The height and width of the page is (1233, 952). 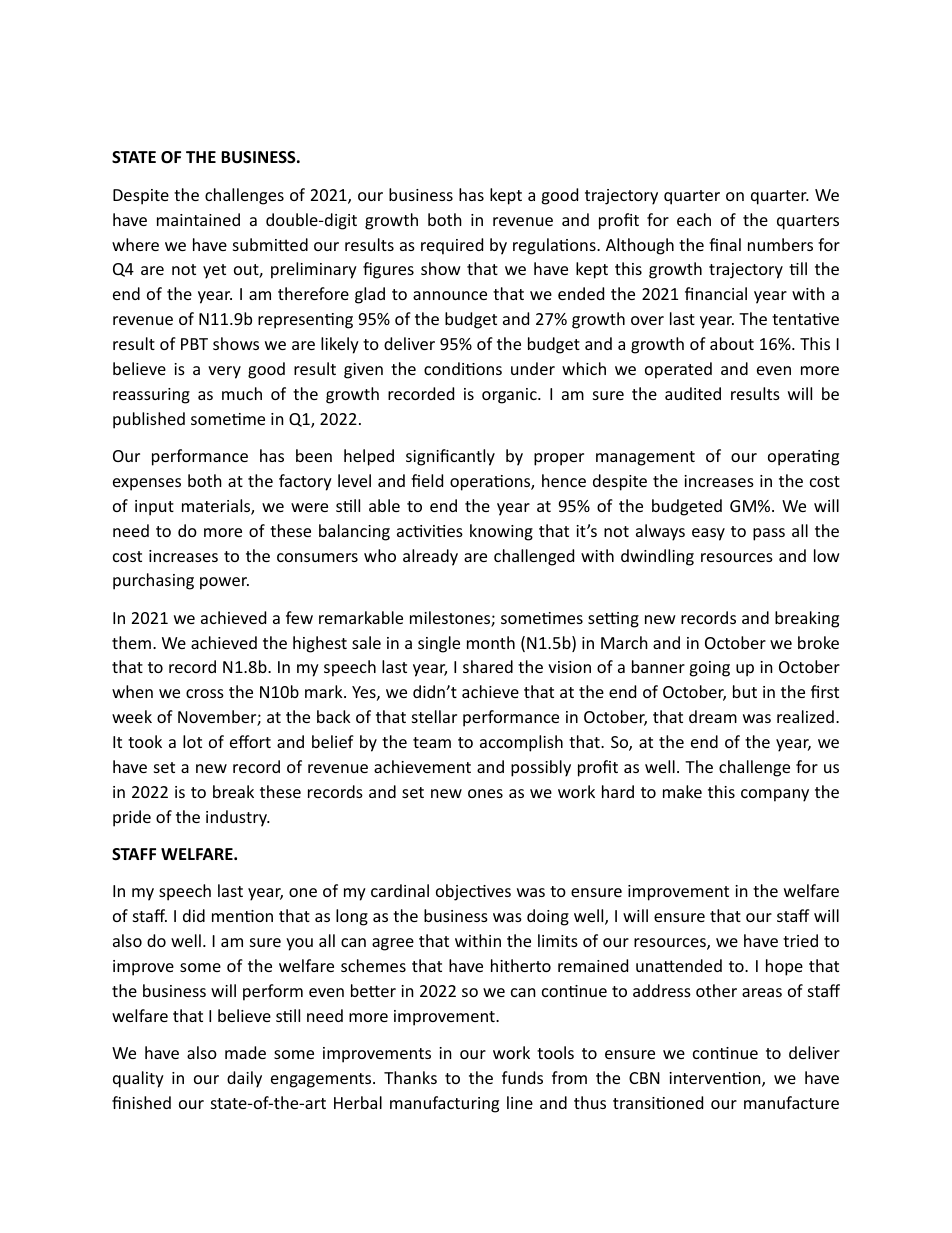 I want to click on manufacture, so click(x=791, y=1102).
